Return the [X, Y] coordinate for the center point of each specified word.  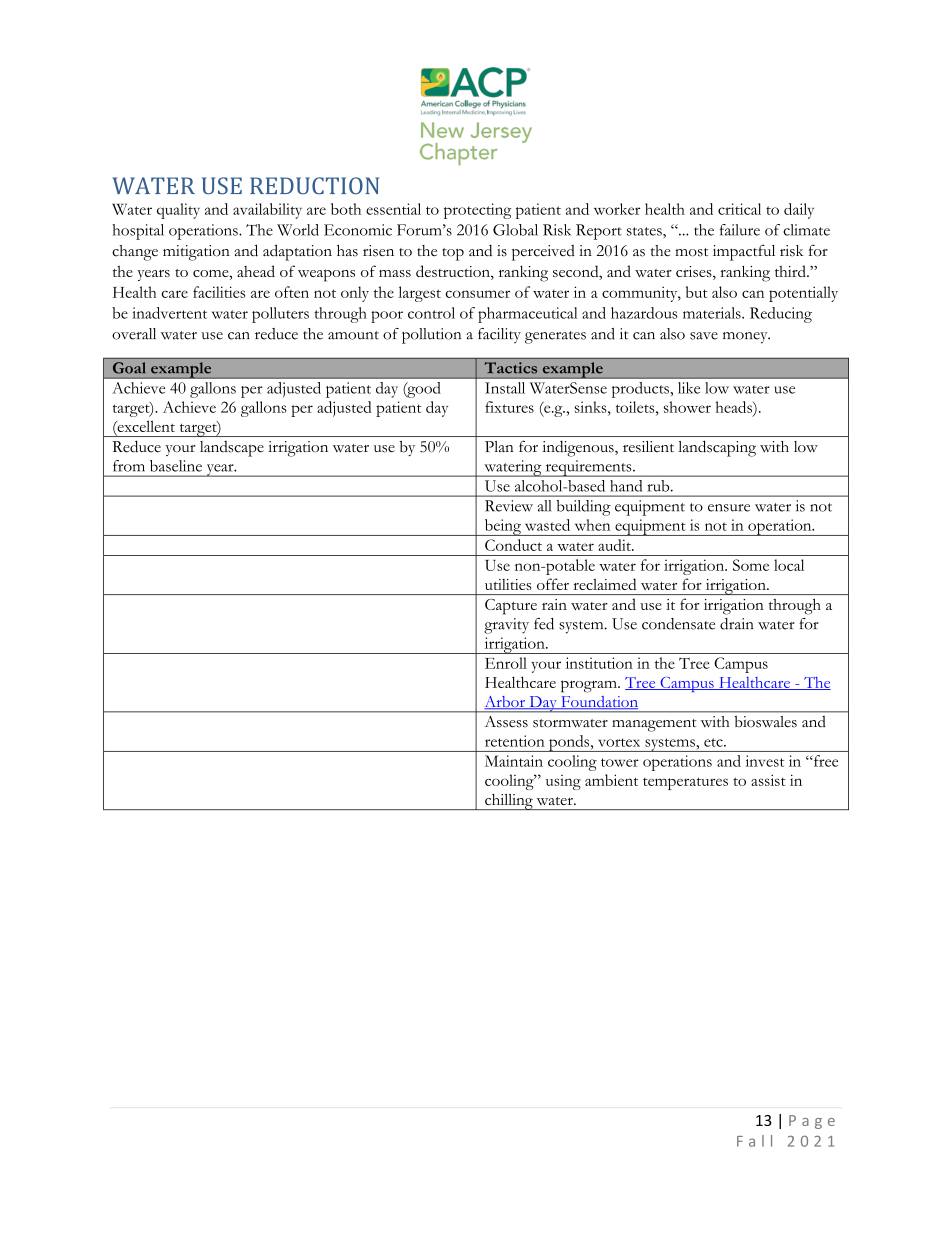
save [704, 336]
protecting [477, 211]
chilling [509, 802]
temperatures [685, 783]
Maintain [514, 761]
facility [499, 335]
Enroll [506, 663]
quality [178, 211]
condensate [678, 624]
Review [509, 506]
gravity [506, 626]
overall [134, 334]
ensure [729, 508]
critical [739, 209]
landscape [232, 449]
